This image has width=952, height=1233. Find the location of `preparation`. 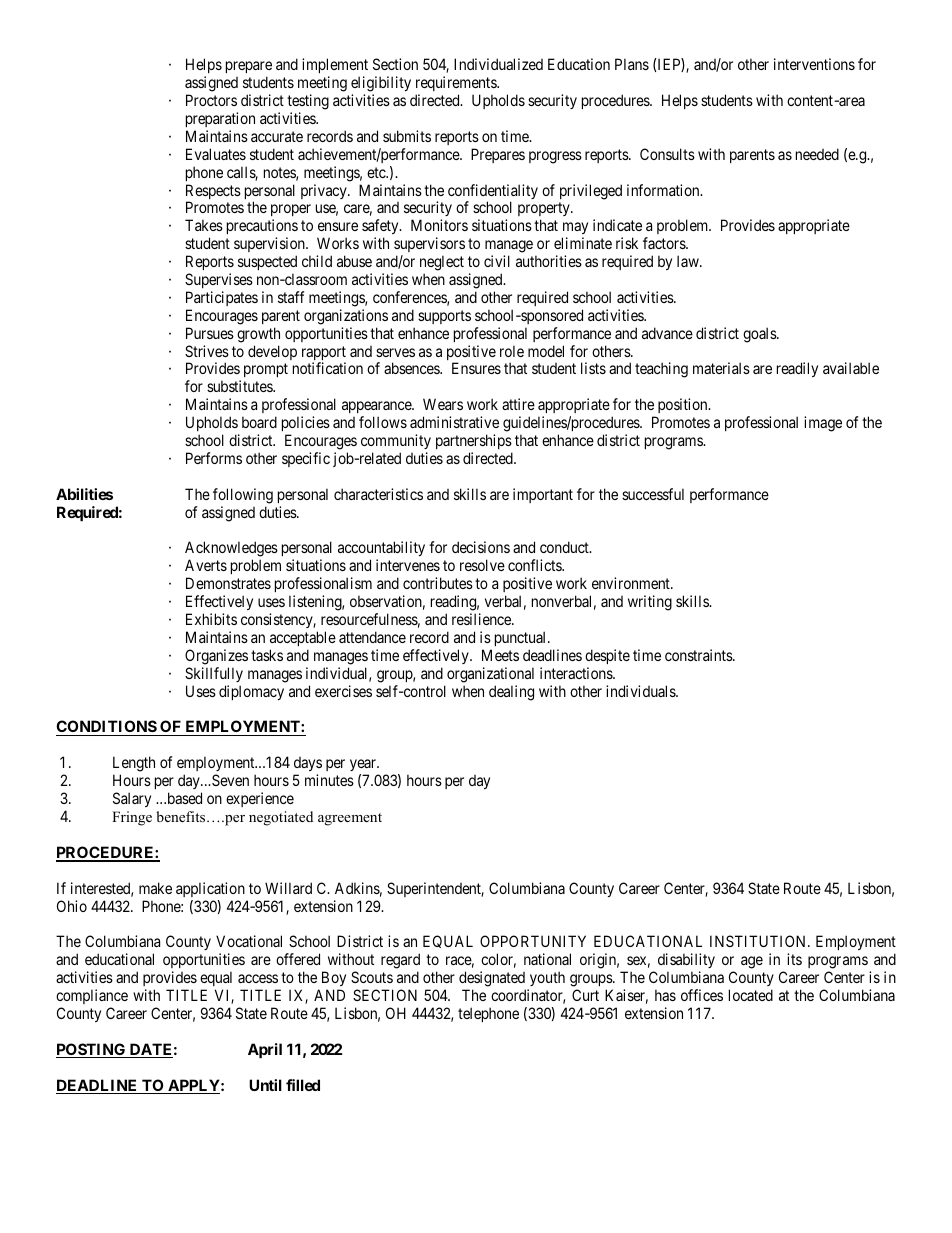

preparation is located at coordinates (220, 119).
